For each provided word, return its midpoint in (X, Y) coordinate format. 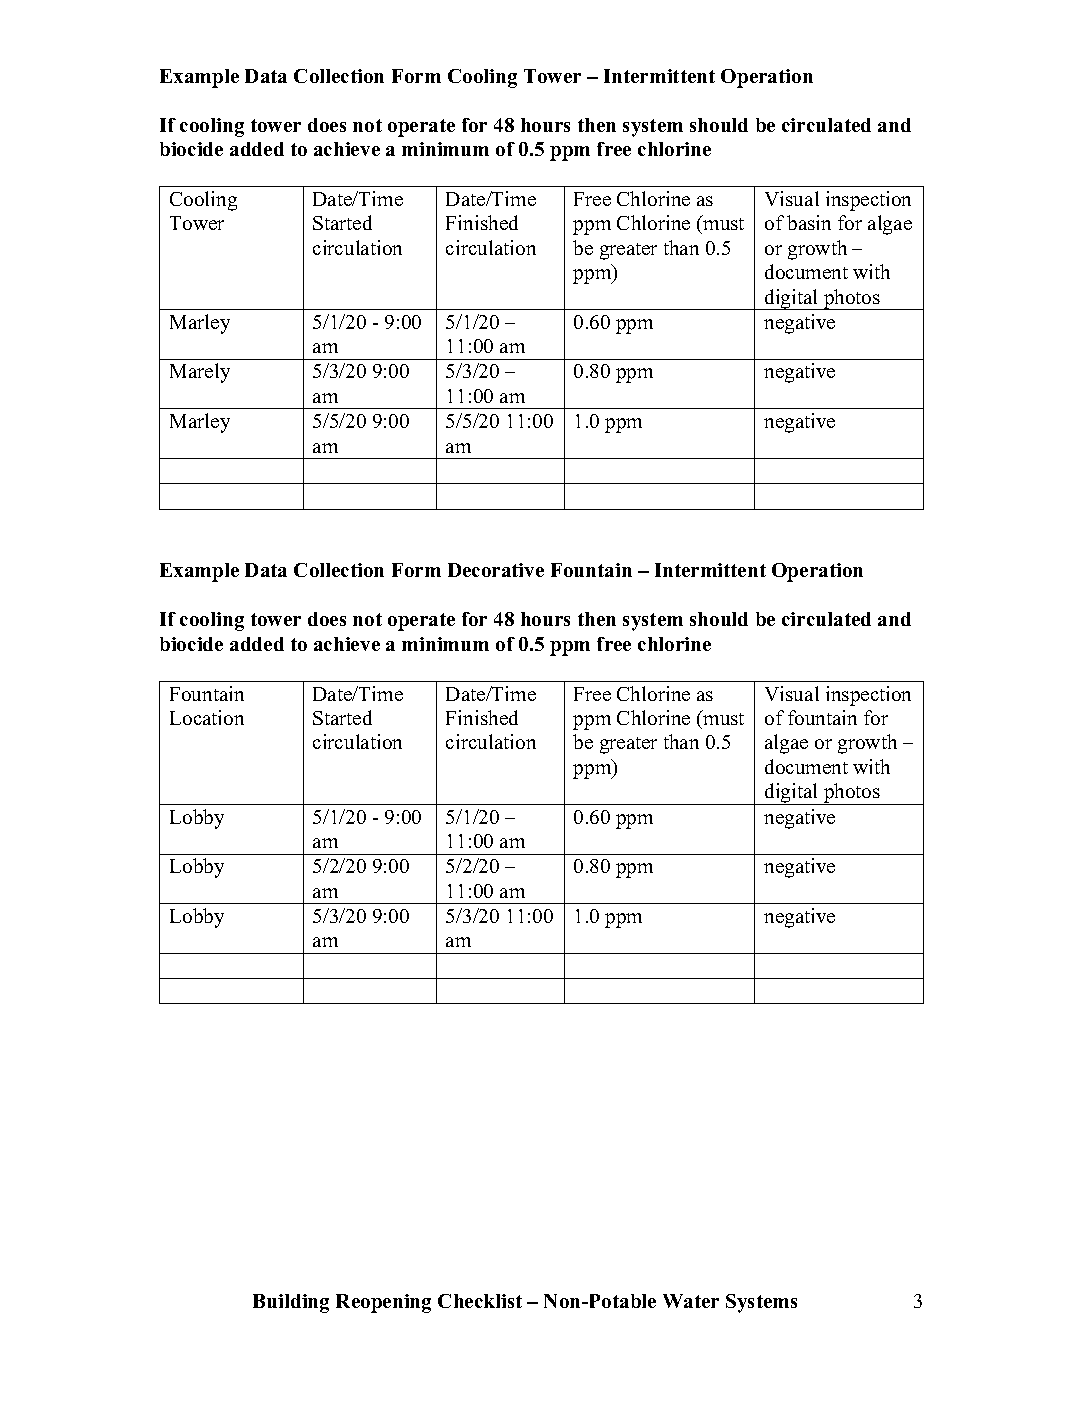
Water (691, 1301)
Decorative (496, 570)
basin (809, 222)
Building (291, 1303)
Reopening (383, 1303)
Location (207, 717)
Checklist (480, 1301)
